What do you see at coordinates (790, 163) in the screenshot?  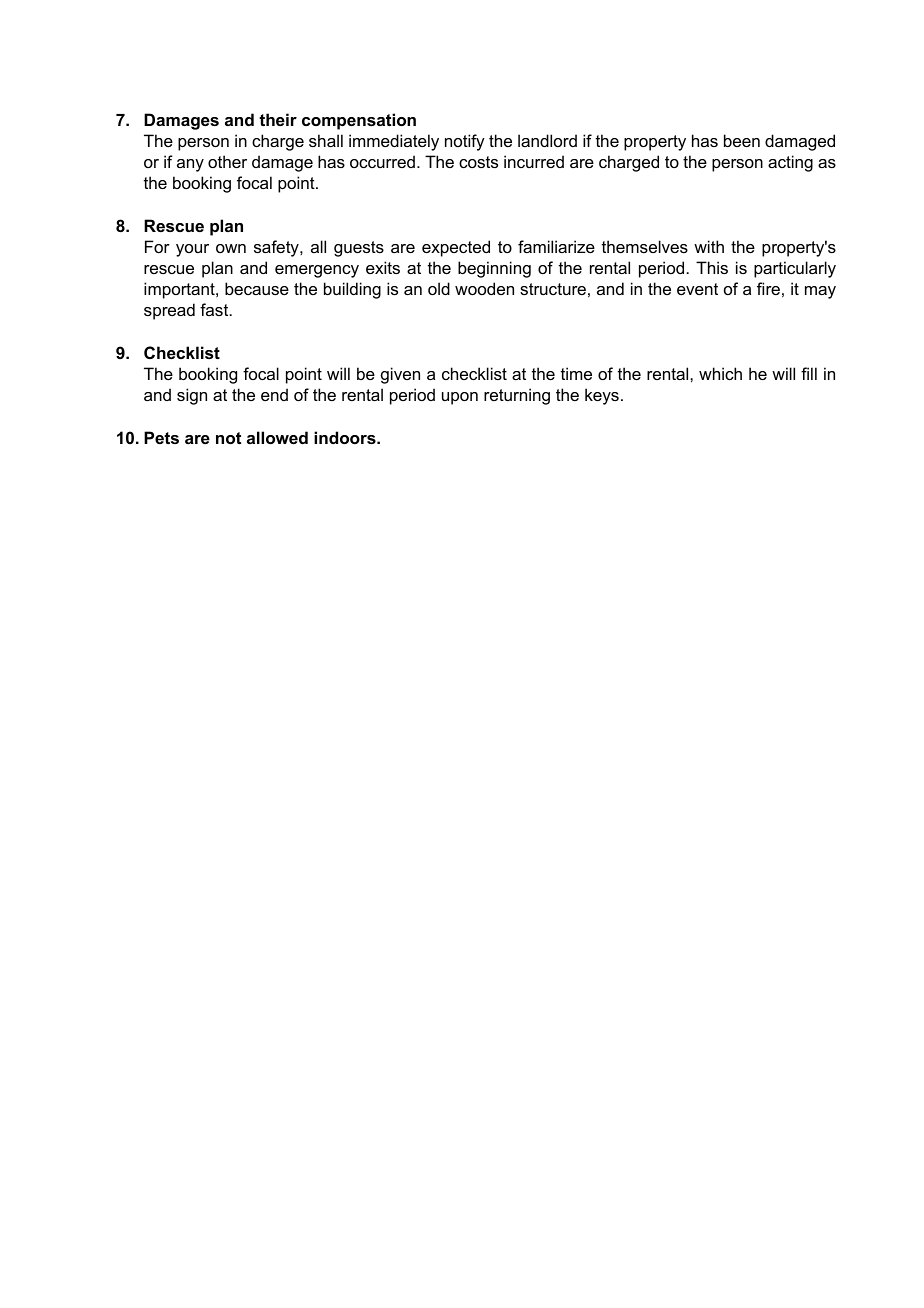 I see `acting` at bounding box center [790, 163].
